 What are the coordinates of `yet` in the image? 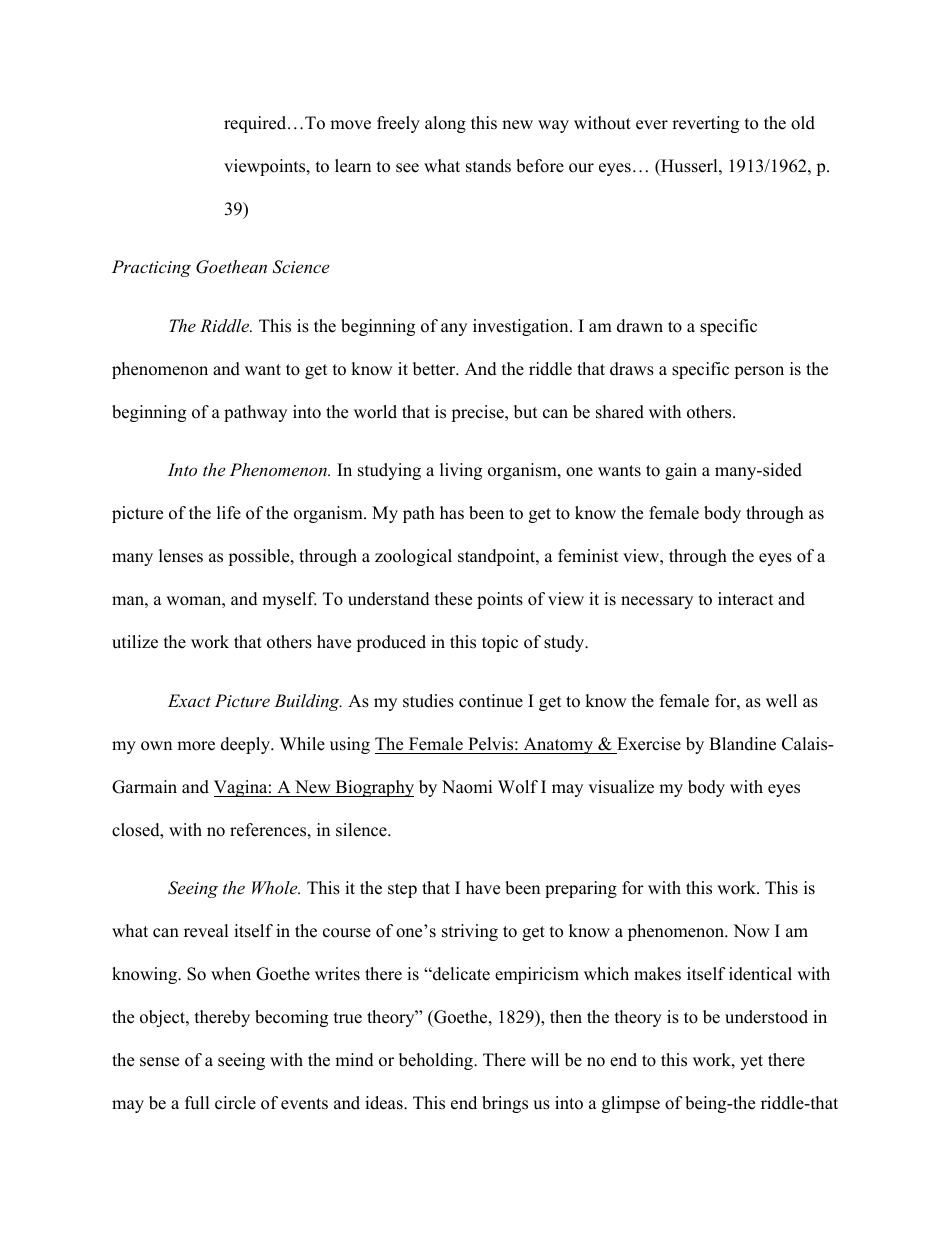 It's located at (751, 1062).
